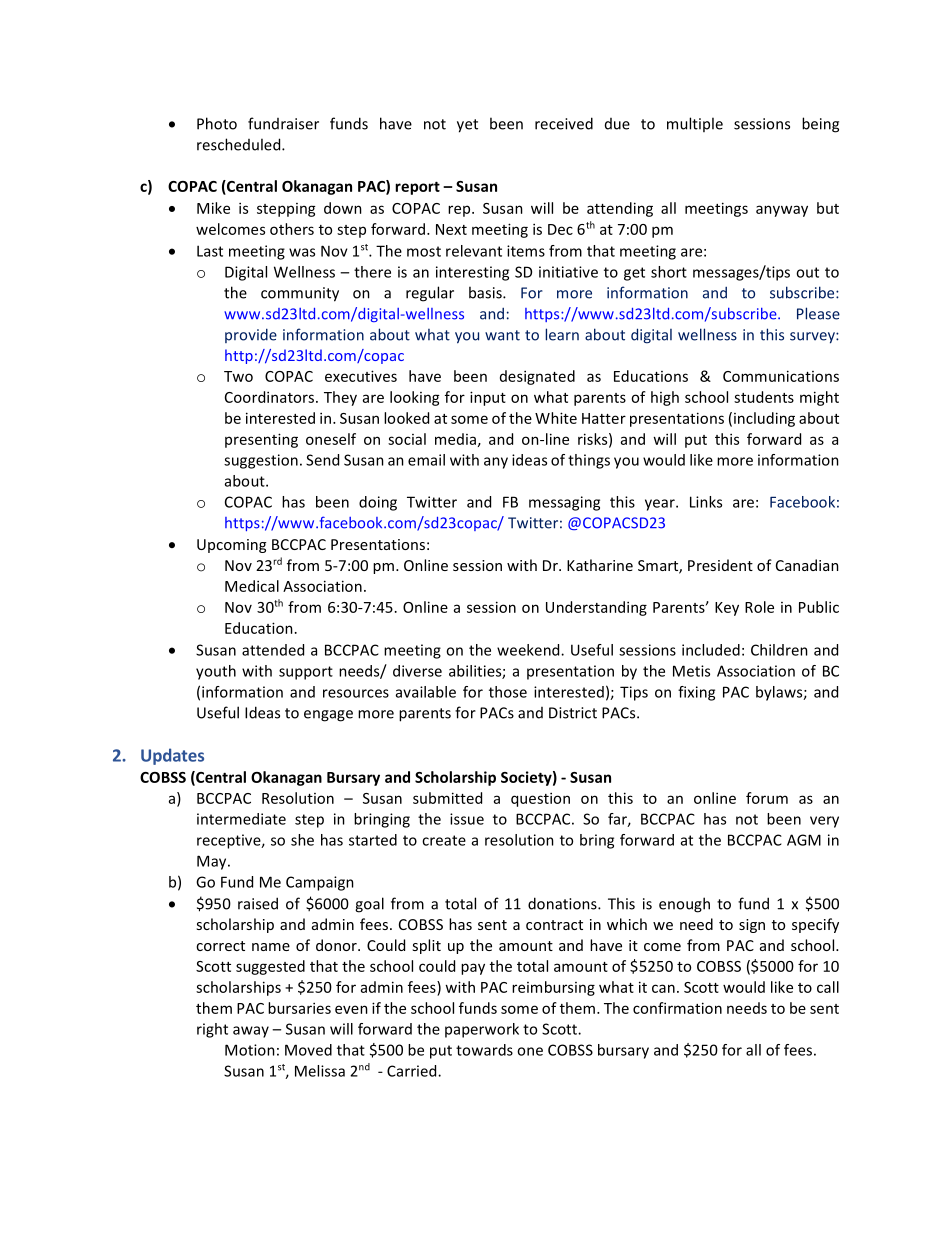 The width and height of the image is (952, 1233). What do you see at coordinates (695, 124) in the image?
I see `multiple` at bounding box center [695, 124].
